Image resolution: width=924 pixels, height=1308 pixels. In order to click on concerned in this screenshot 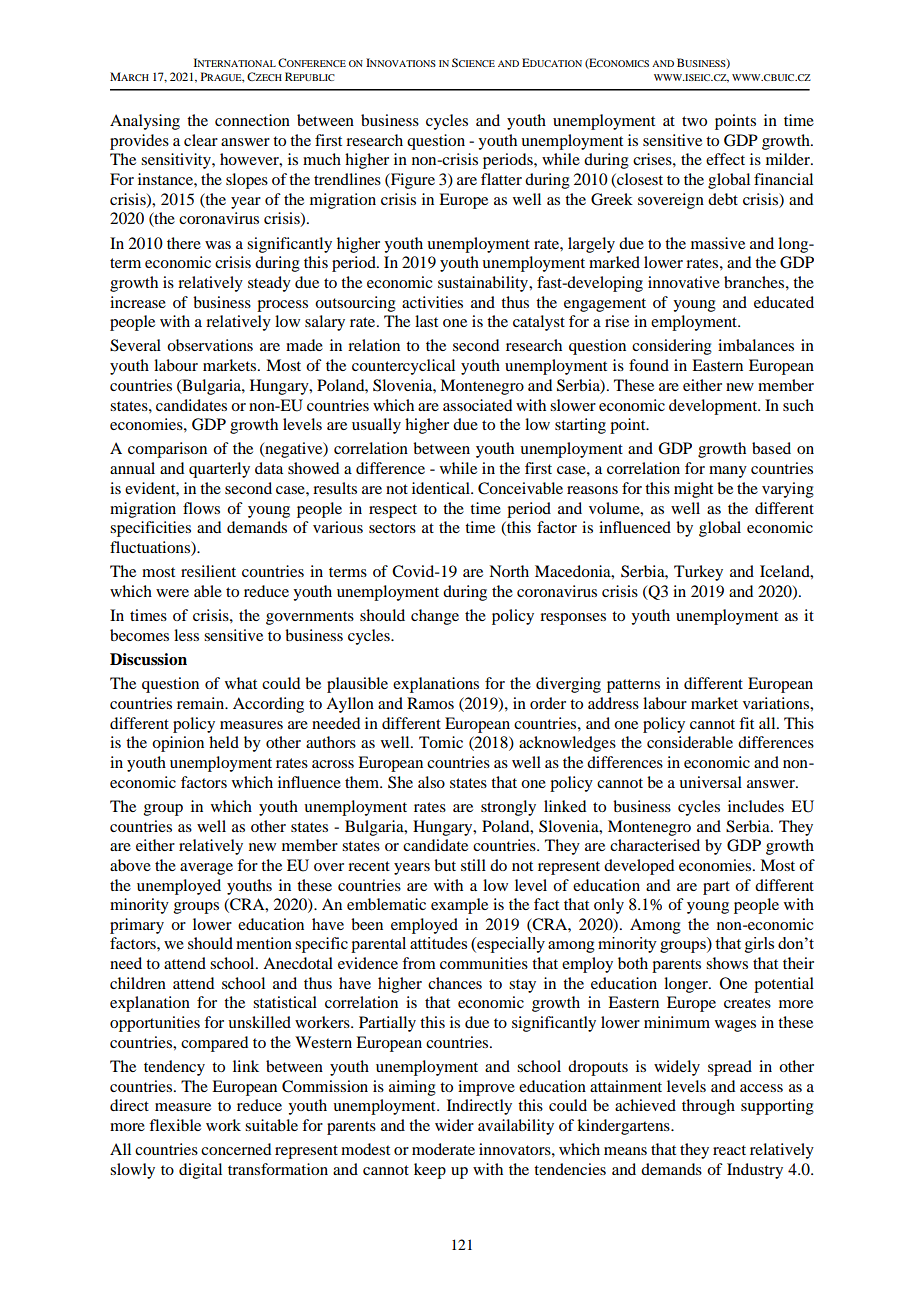, I will do `click(236, 1149)`.
